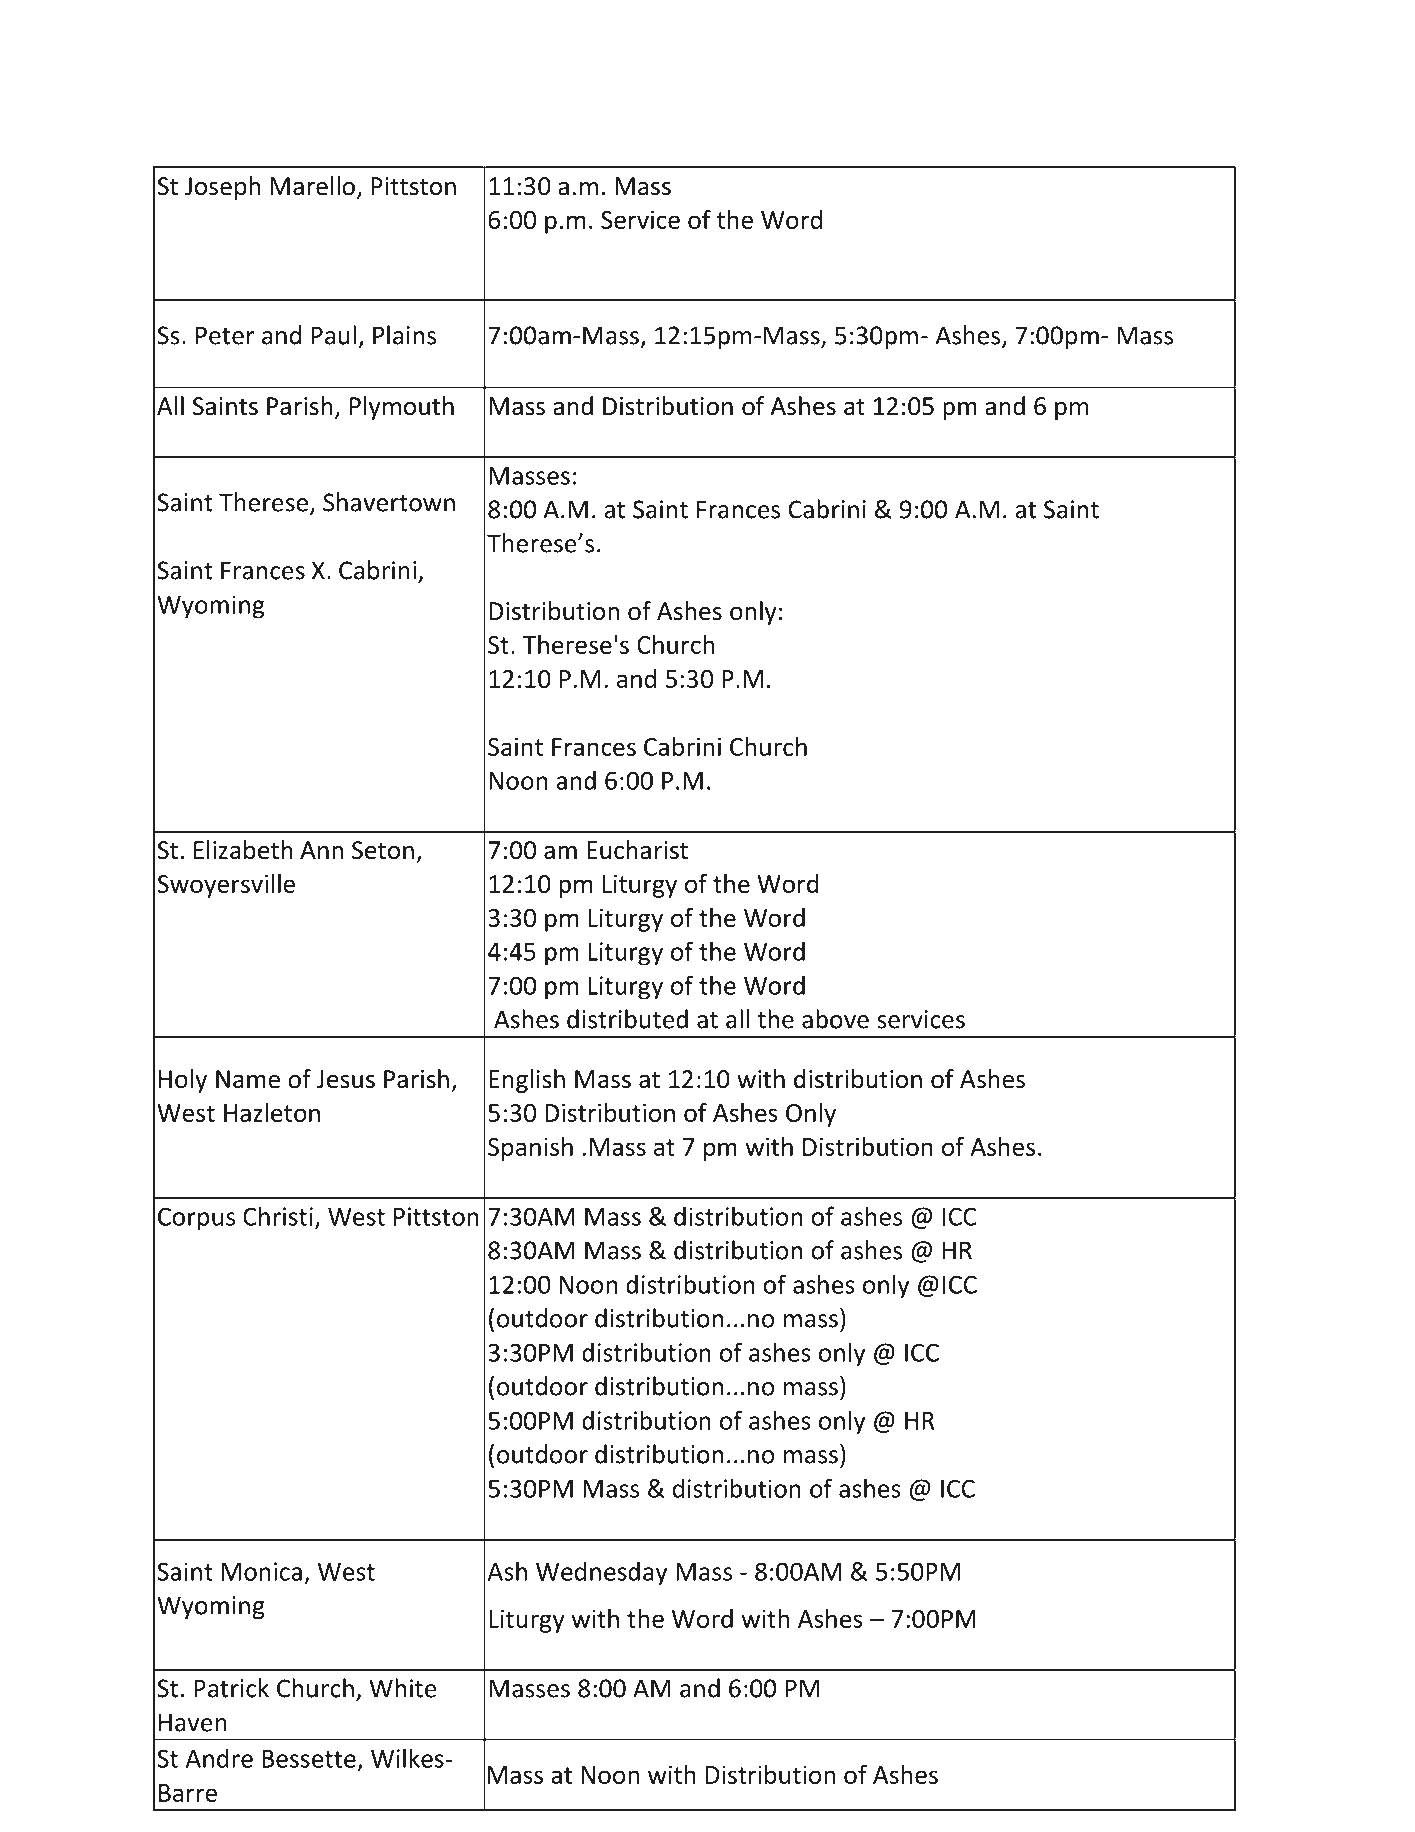  I want to click on above, so click(835, 1019).
